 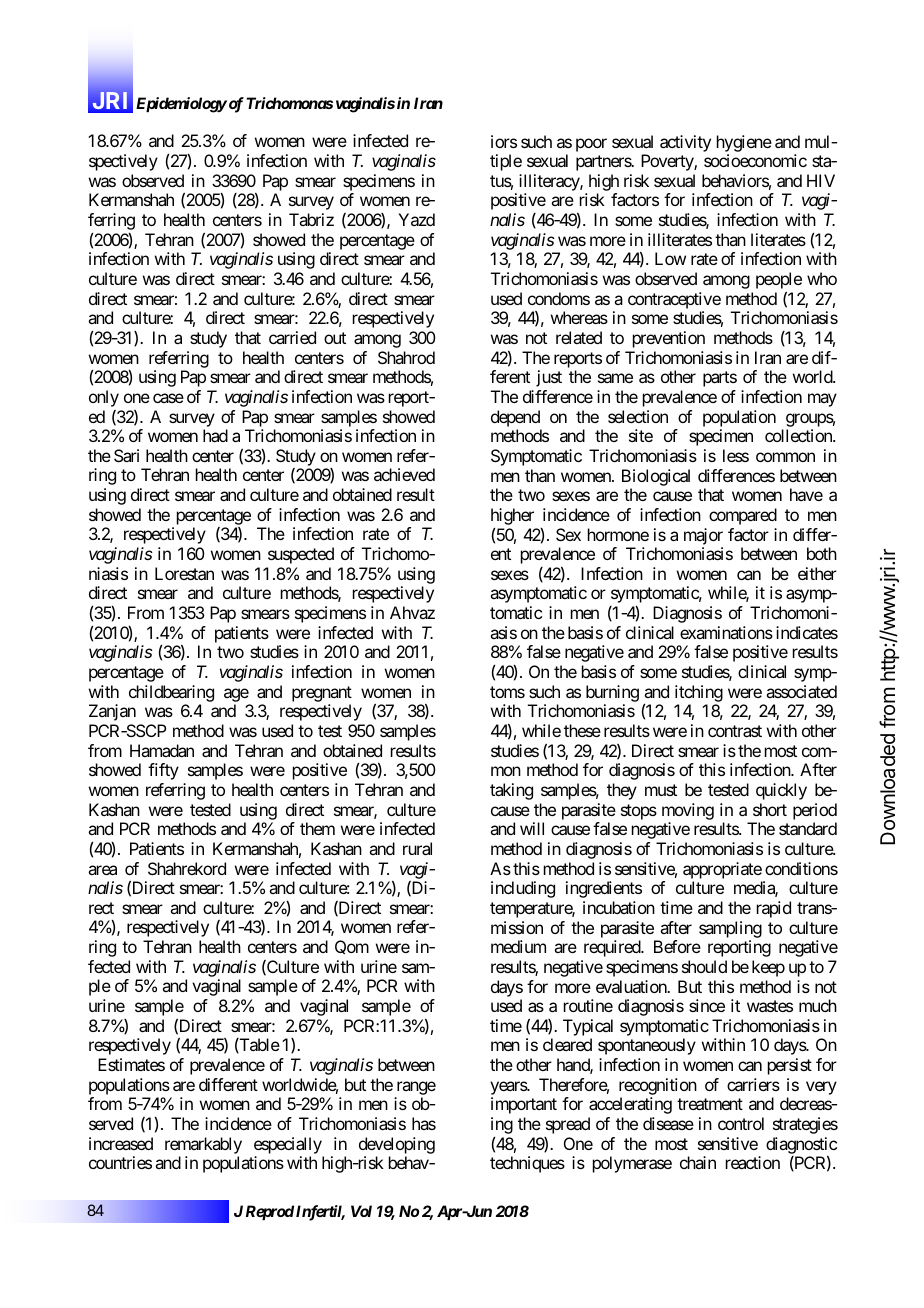 What do you see at coordinates (292, 337) in the page?
I see `carried` at bounding box center [292, 337].
